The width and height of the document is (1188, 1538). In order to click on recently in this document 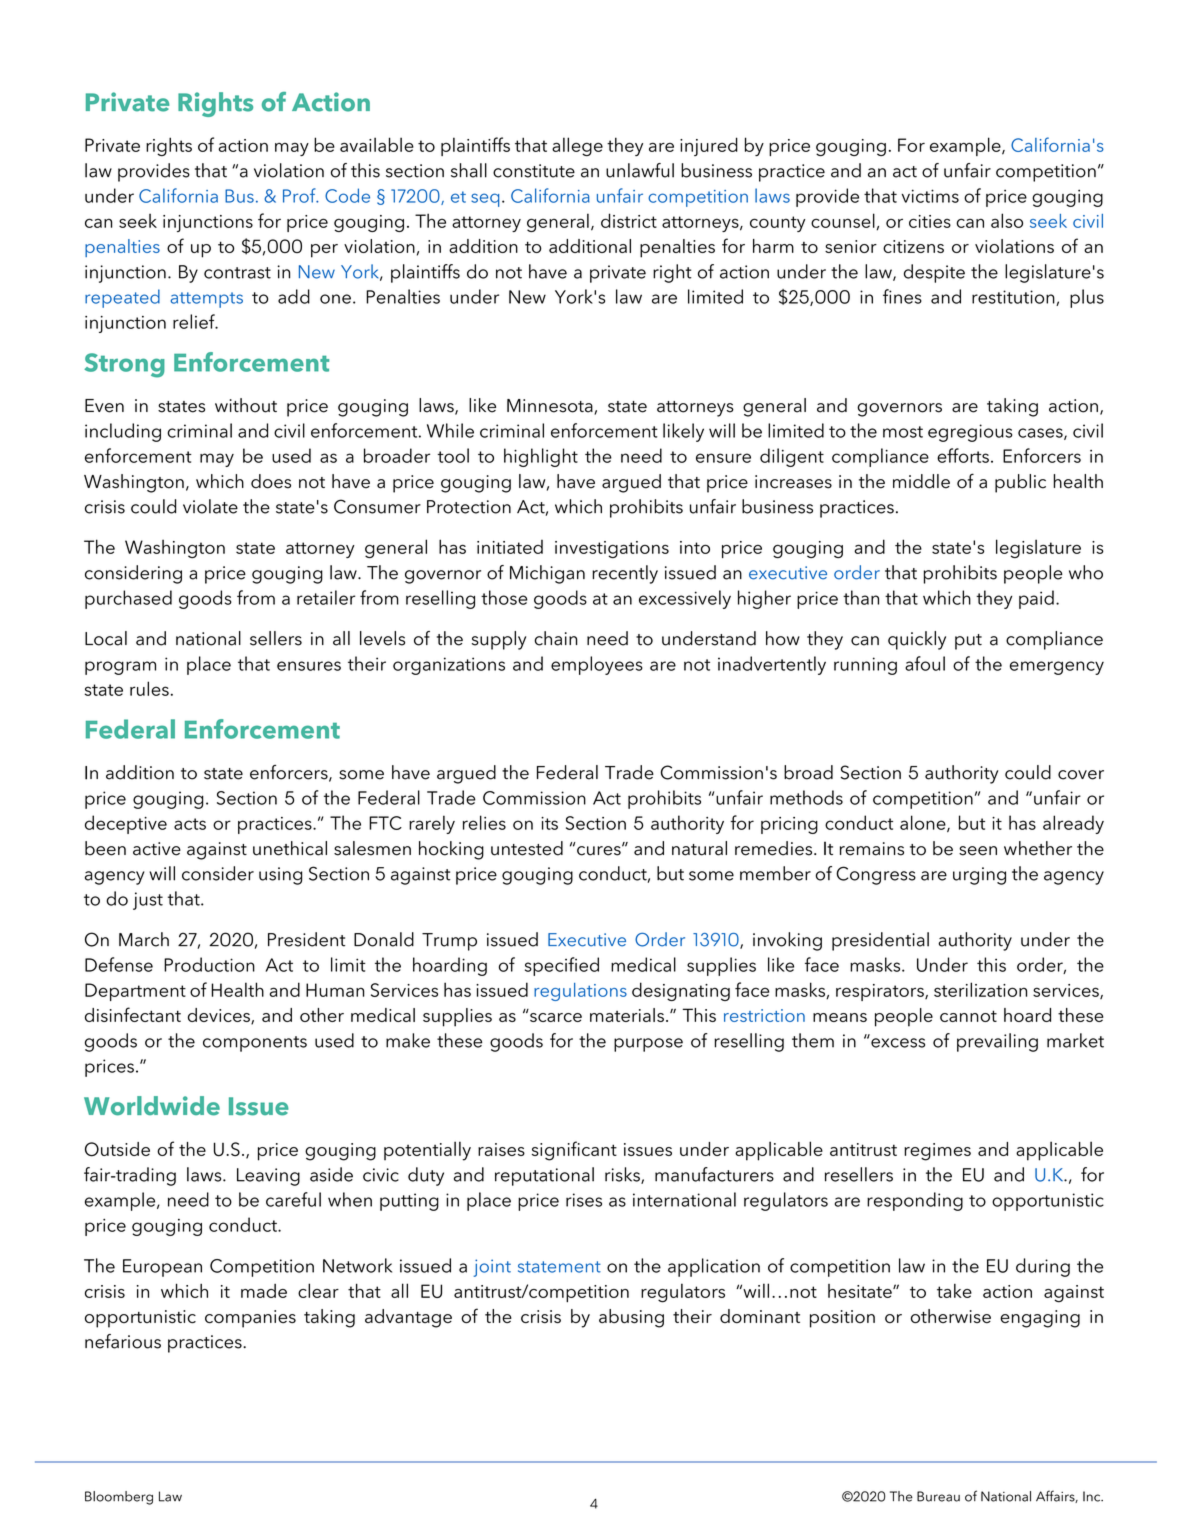, I will do `click(625, 574)`.
